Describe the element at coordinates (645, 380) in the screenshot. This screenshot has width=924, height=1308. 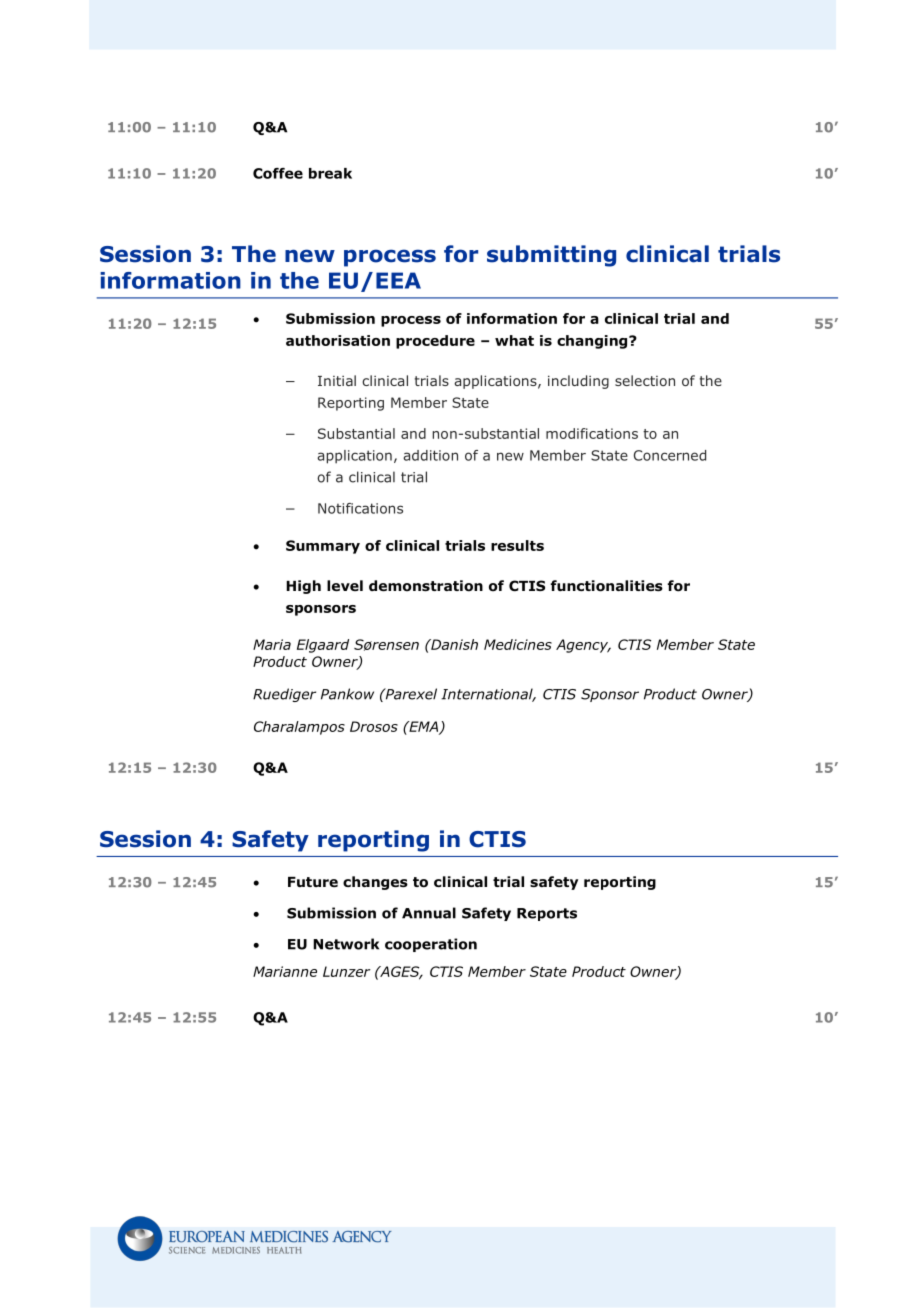
I see `selection` at that location.
